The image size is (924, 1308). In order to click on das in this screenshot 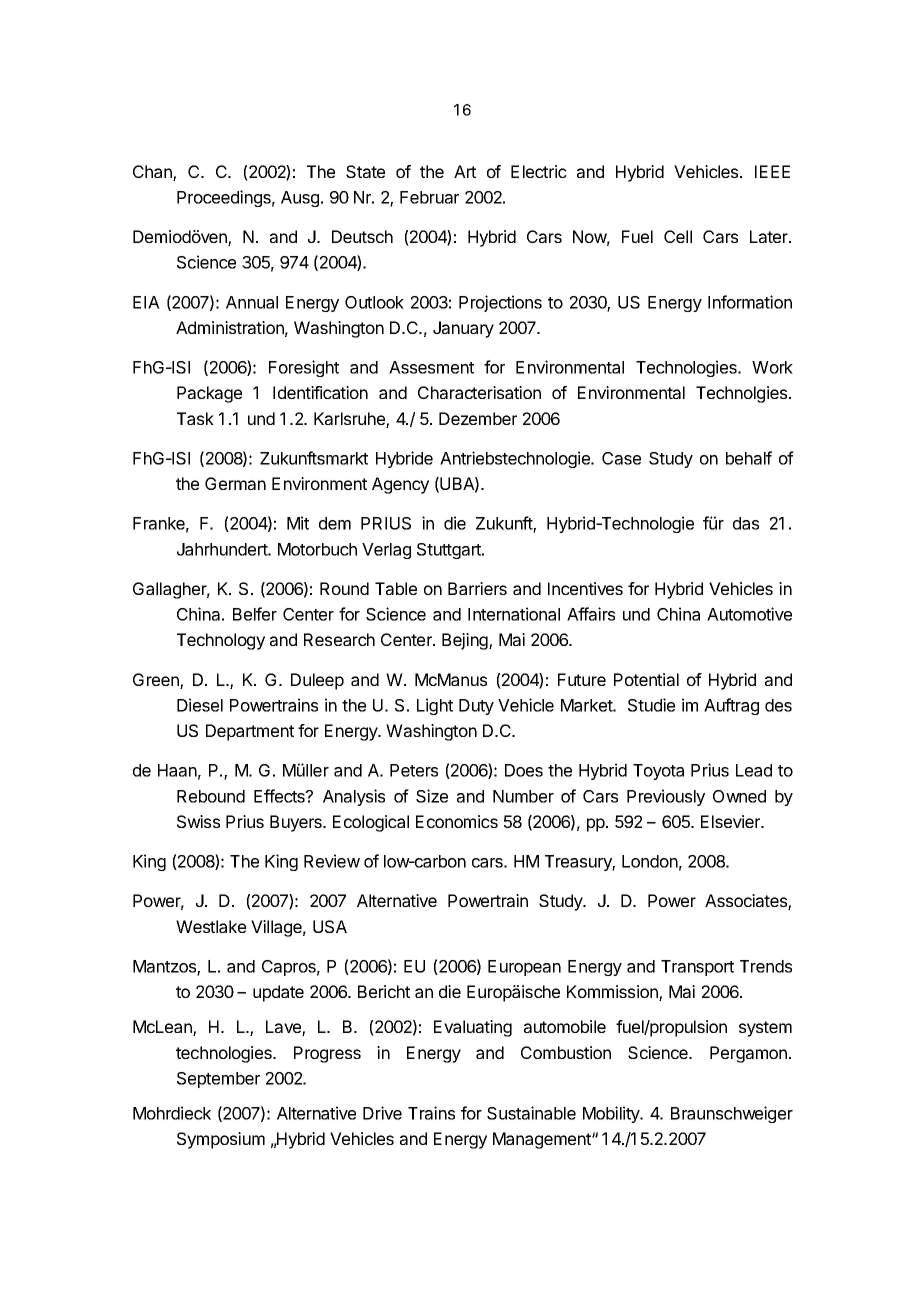, I will do `click(746, 523)`.
